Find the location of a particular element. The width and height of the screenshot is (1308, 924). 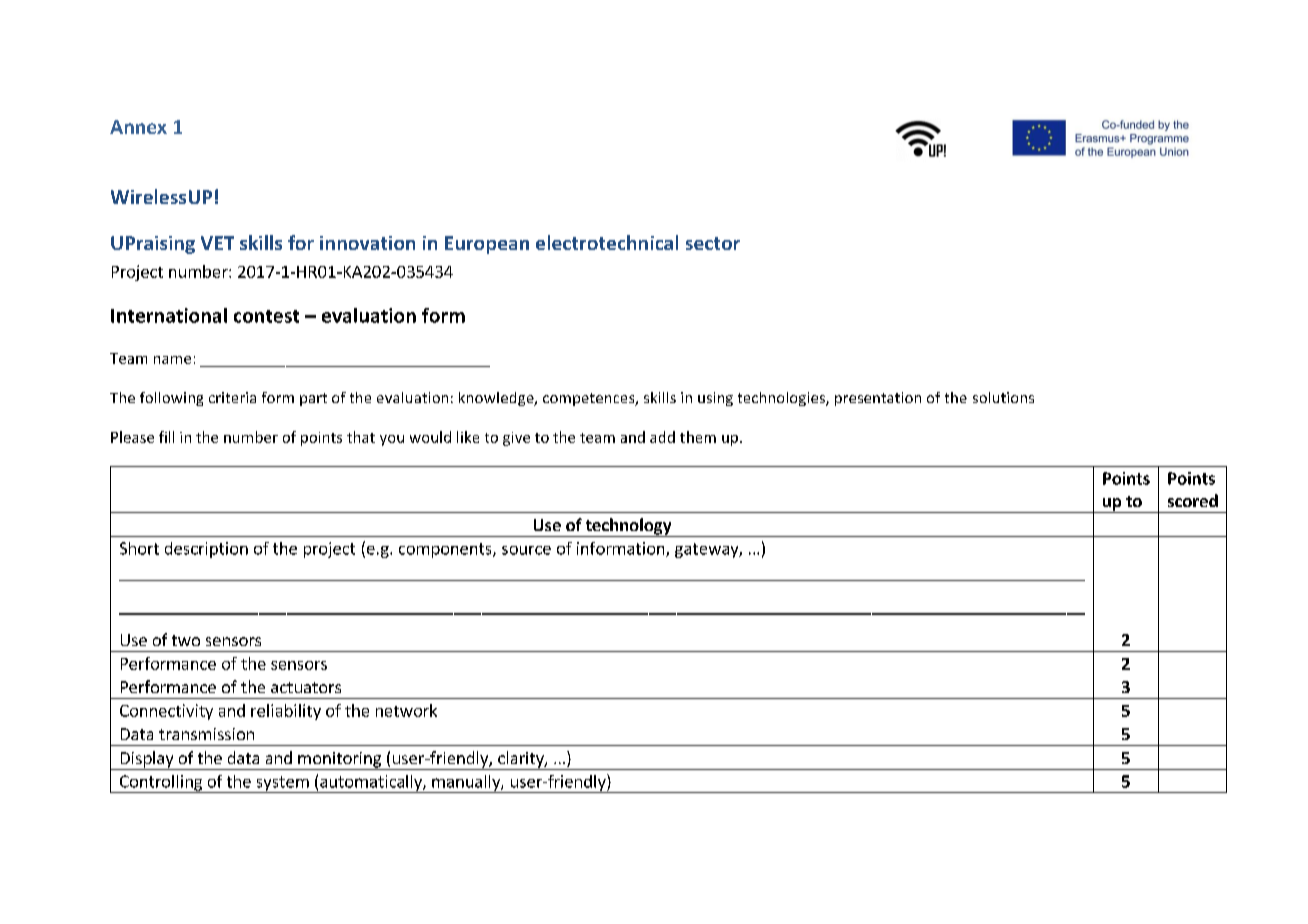

network is located at coordinates (406, 710).
